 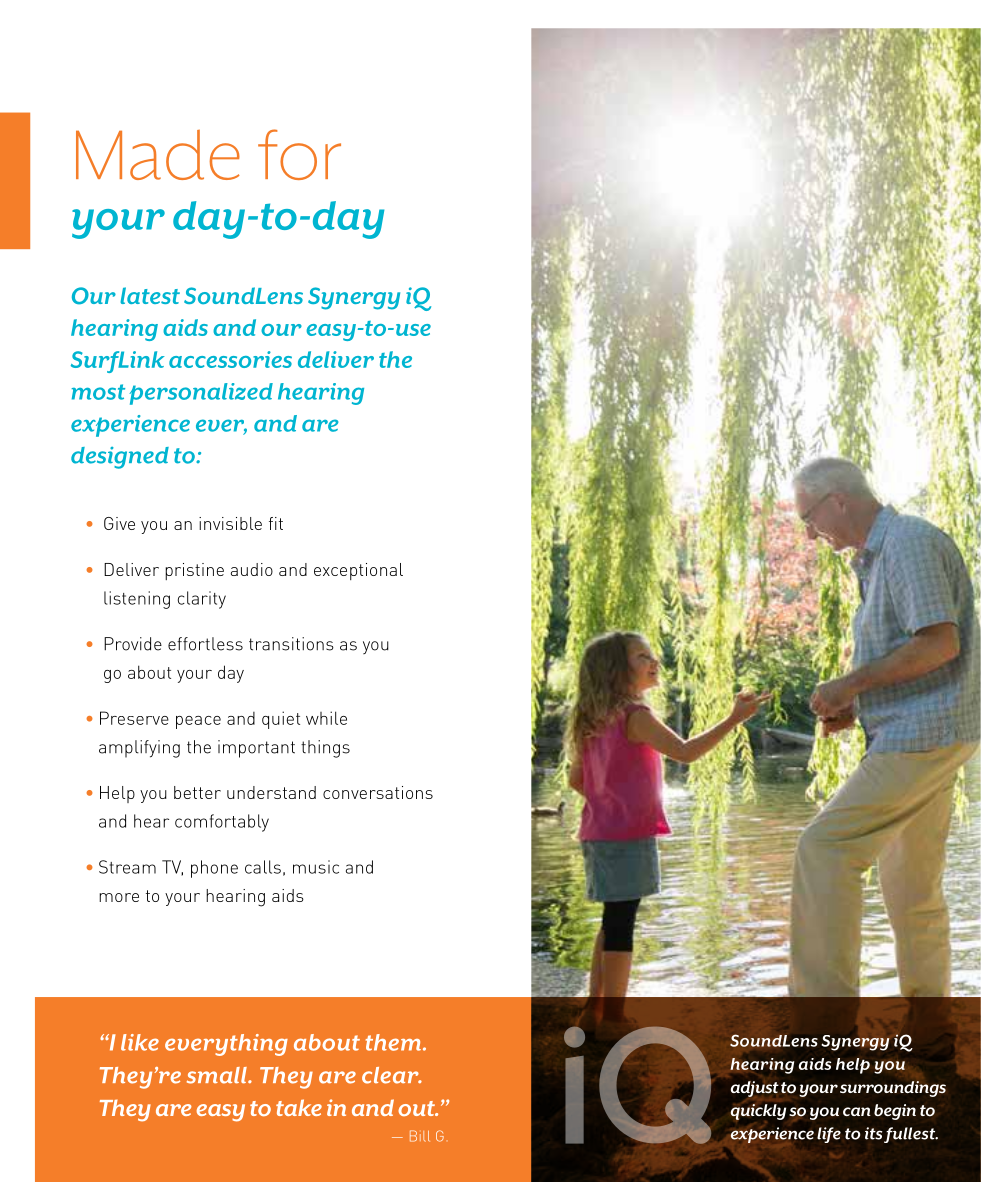 I want to click on personalized, so click(x=201, y=394).
